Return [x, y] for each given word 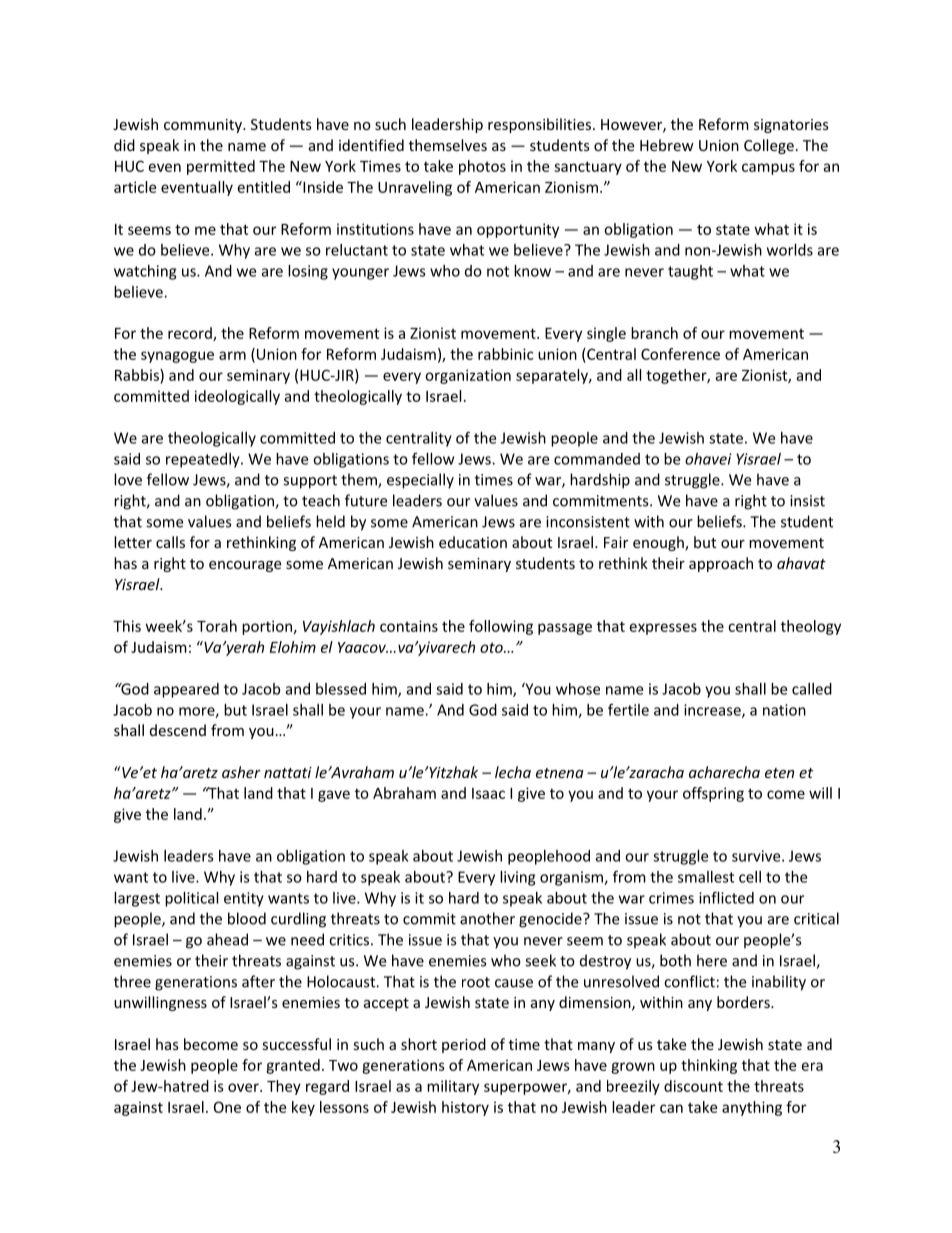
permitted [221, 167]
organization [468, 376]
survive [757, 856]
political [191, 899]
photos [482, 167]
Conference [680, 354]
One [227, 1107]
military [453, 1087]
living [517, 878]
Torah [217, 626]
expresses [663, 629]
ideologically [237, 397]
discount [693, 1086]
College [769, 146]
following [501, 627]
